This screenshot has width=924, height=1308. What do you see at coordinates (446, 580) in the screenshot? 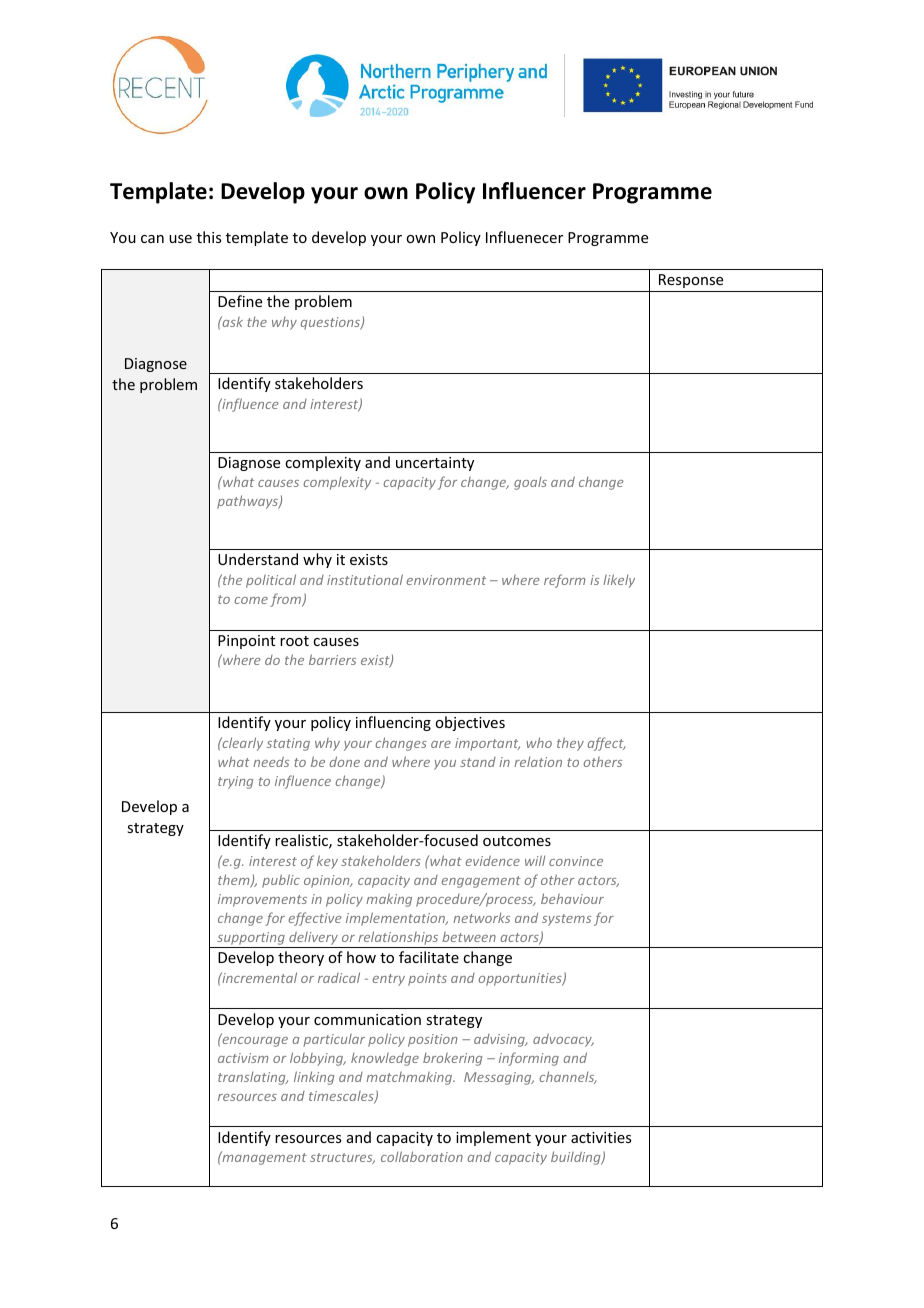
I see `environment` at bounding box center [446, 580].
